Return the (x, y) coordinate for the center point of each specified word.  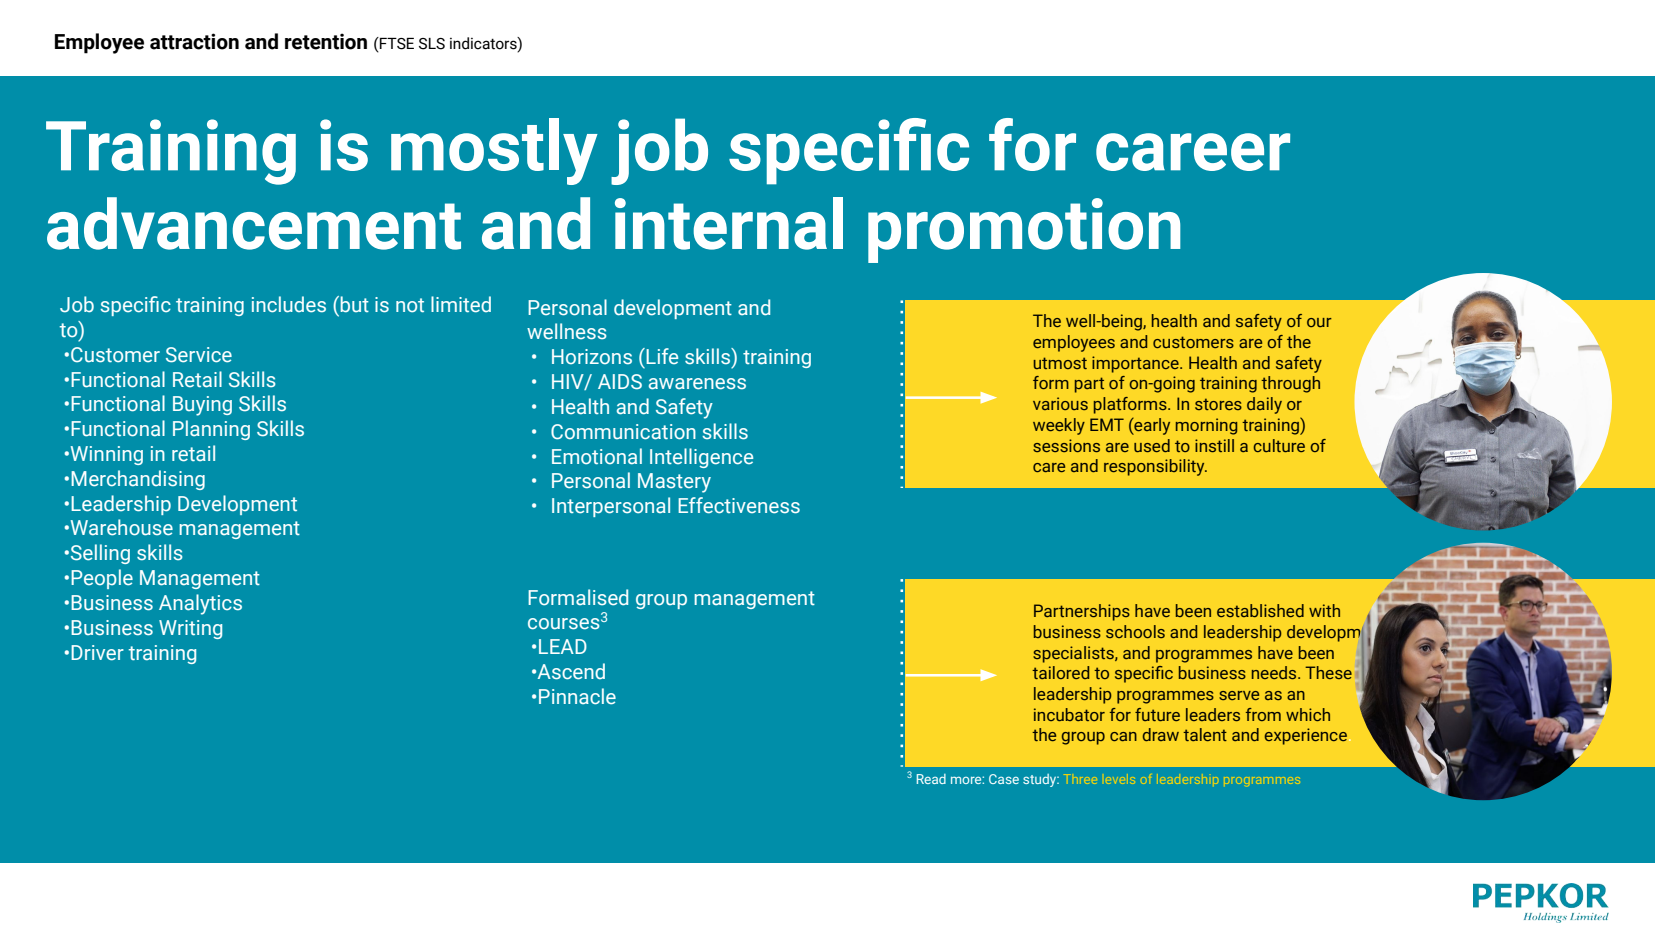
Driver (97, 653)
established (1260, 610)
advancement (254, 223)
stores (1218, 404)
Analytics (200, 604)
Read (931, 779)
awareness (697, 384)
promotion (1024, 230)
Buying (202, 406)
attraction (194, 41)
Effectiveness (739, 505)
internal (729, 223)
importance (1136, 364)
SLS (432, 44)
